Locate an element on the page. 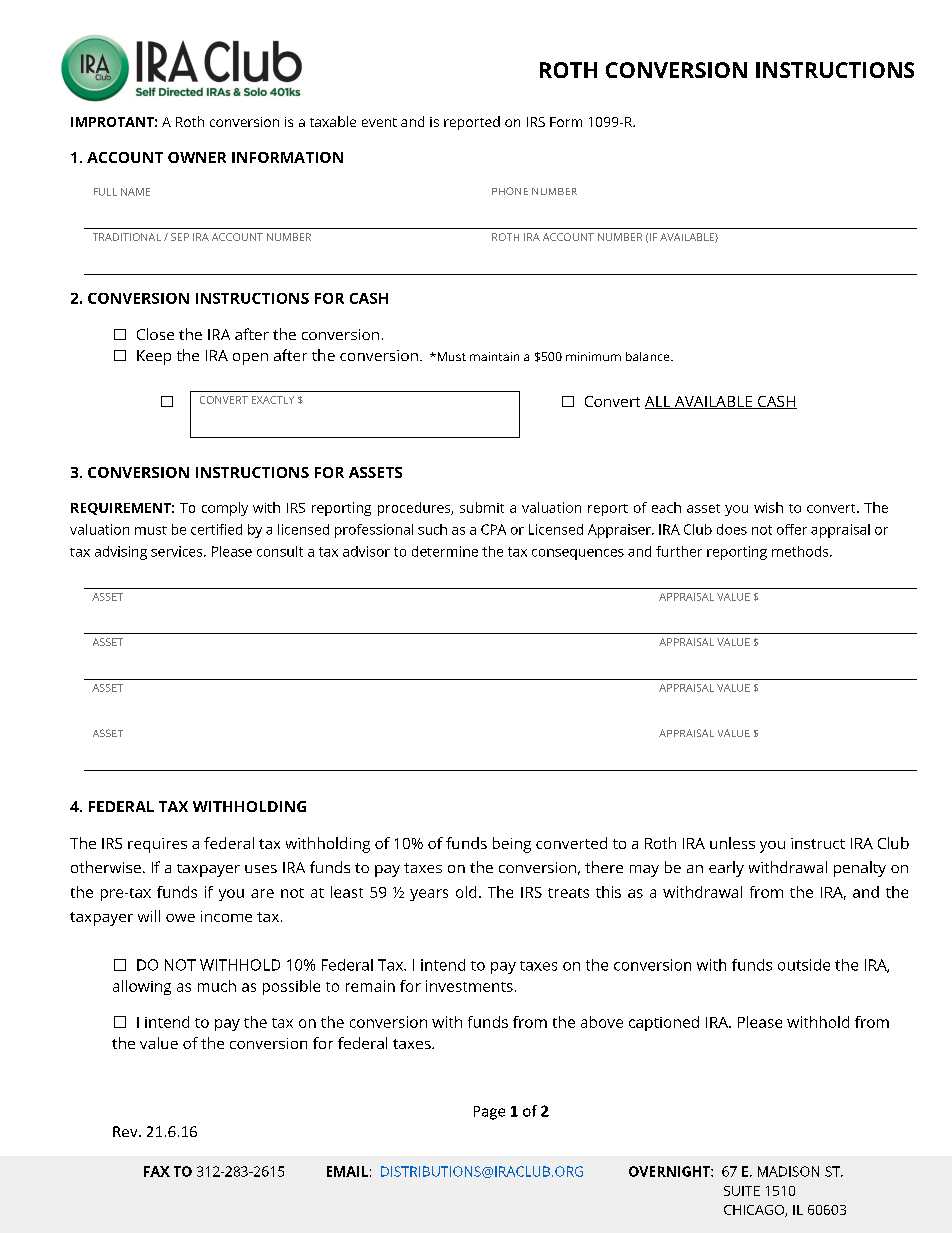  years is located at coordinates (429, 895).
